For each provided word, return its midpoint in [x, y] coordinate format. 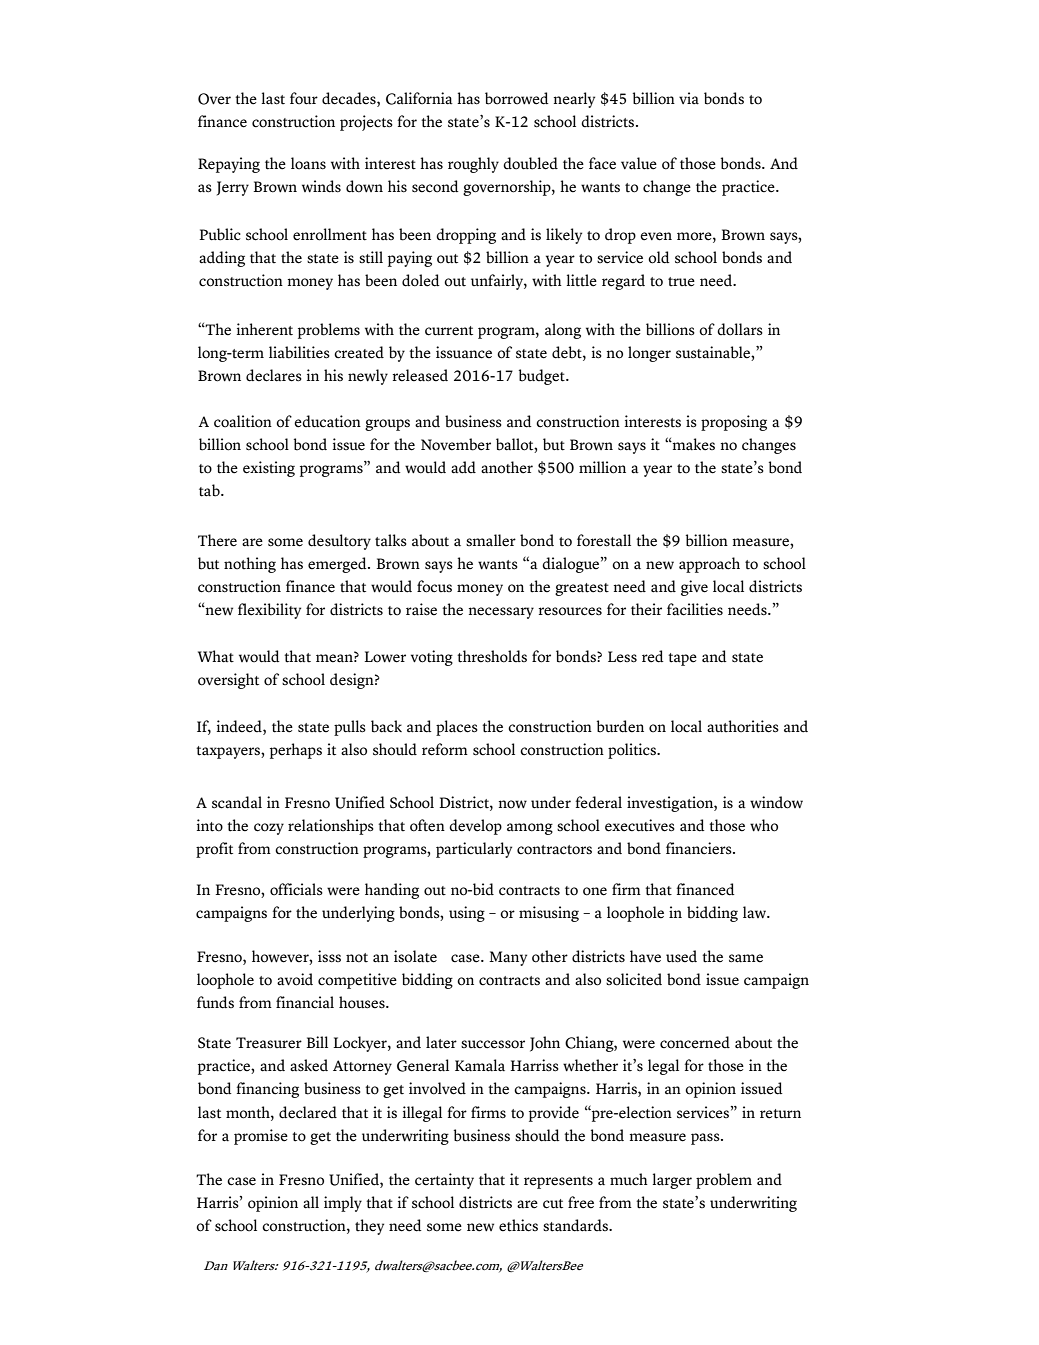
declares [274, 375]
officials [296, 889]
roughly [473, 165]
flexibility [269, 611]
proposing [734, 423]
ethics [518, 1225]
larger [672, 1181]
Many [508, 958]
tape [682, 659]
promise [261, 1137]
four [304, 98]
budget [543, 377]
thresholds [492, 656]
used [681, 956]
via [689, 98]
